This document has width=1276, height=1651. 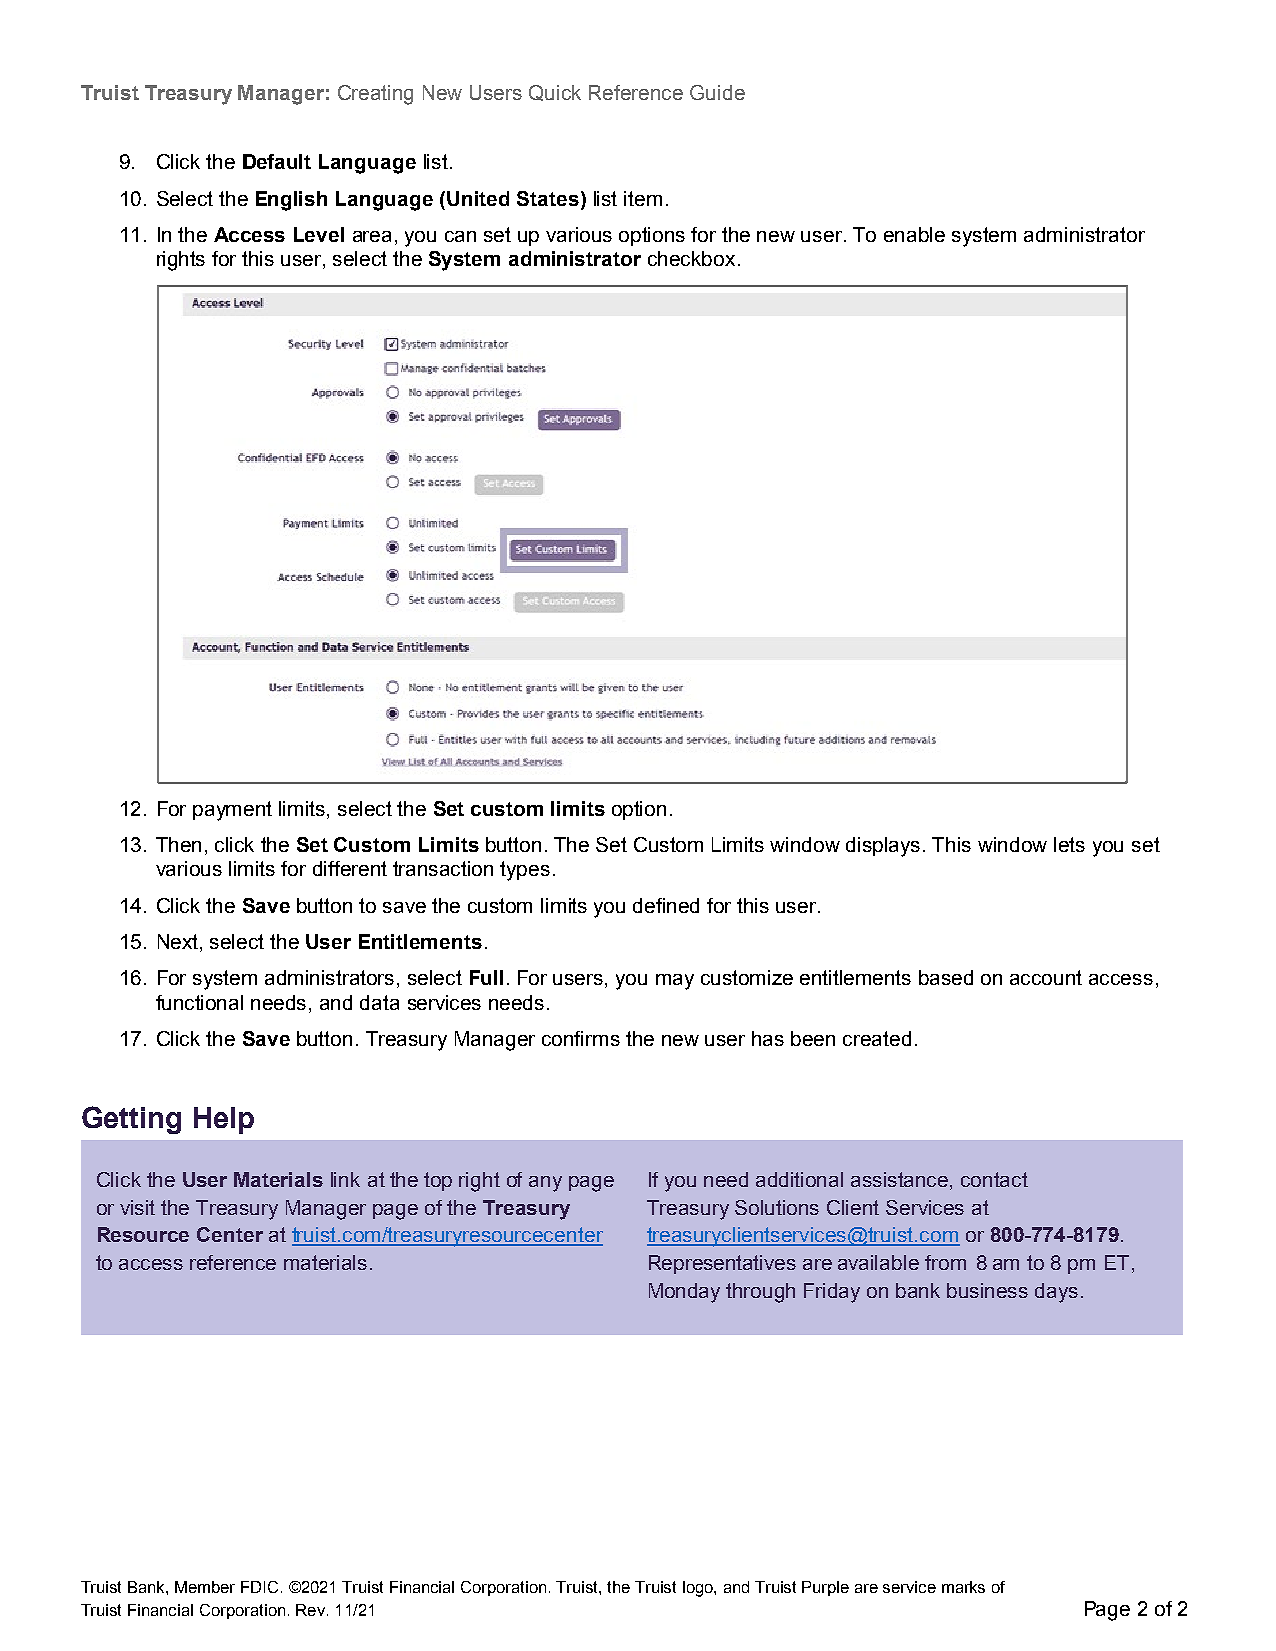 What do you see at coordinates (963, 1587) in the document?
I see `marks` at bounding box center [963, 1587].
